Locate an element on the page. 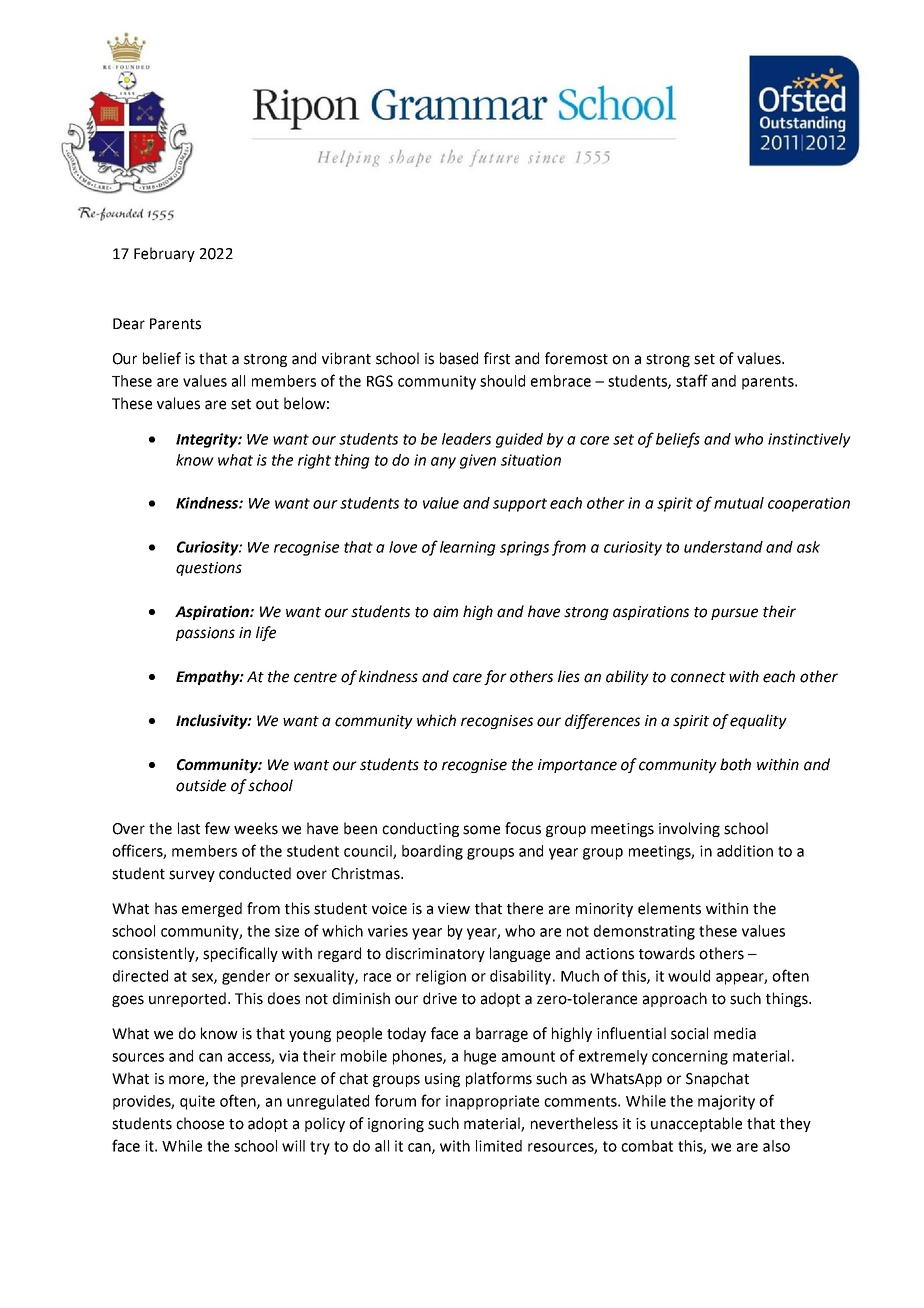 The image size is (924, 1308). elements is located at coordinates (669, 908).
